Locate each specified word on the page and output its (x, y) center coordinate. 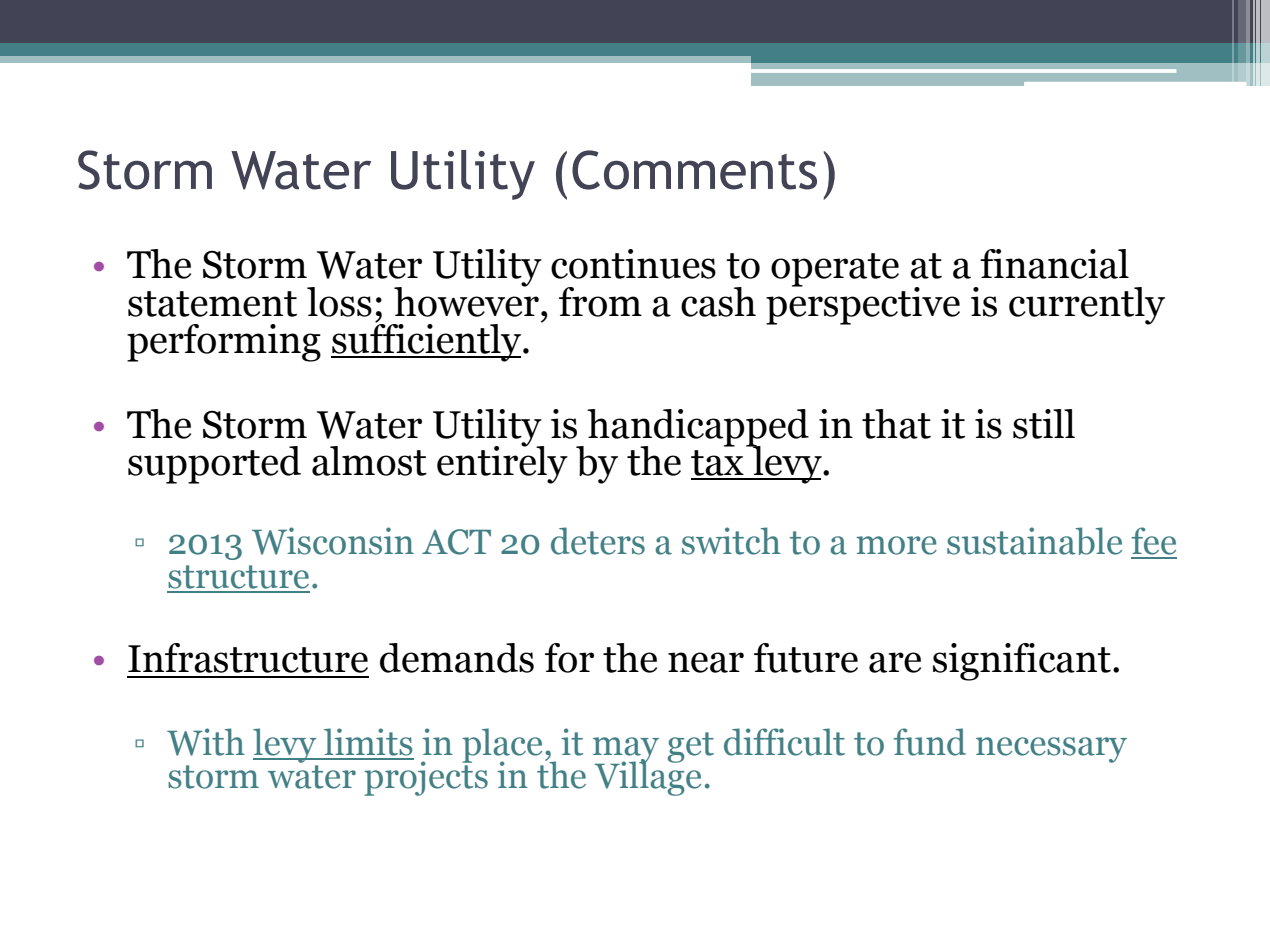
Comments (694, 170)
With (206, 742)
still (1044, 424)
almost (369, 461)
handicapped (698, 429)
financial (1054, 264)
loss (339, 302)
